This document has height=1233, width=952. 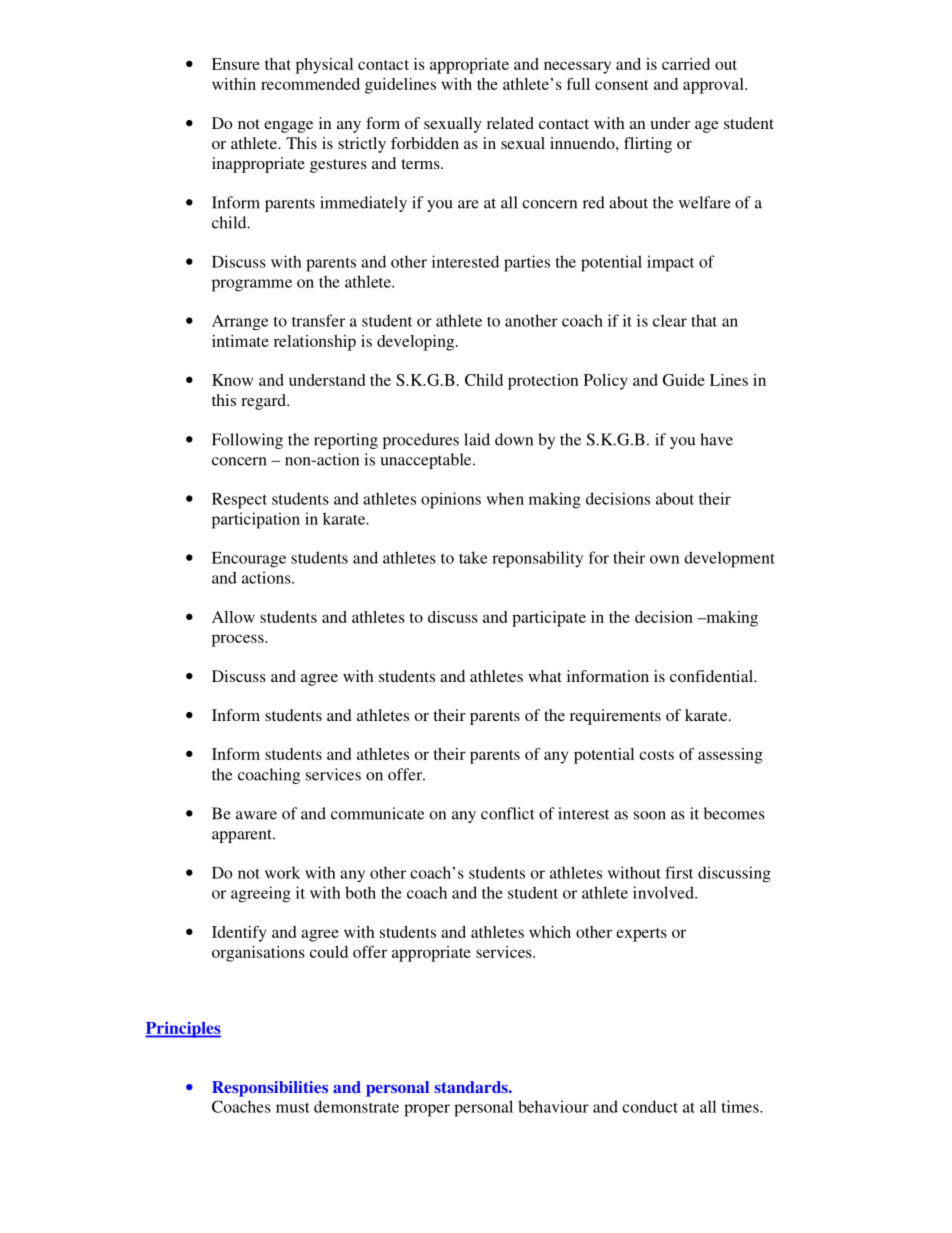 What do you see at coordinates (270, 1089) in the document?
I see `Responsibilities` at bounding box center [270, 1089].
